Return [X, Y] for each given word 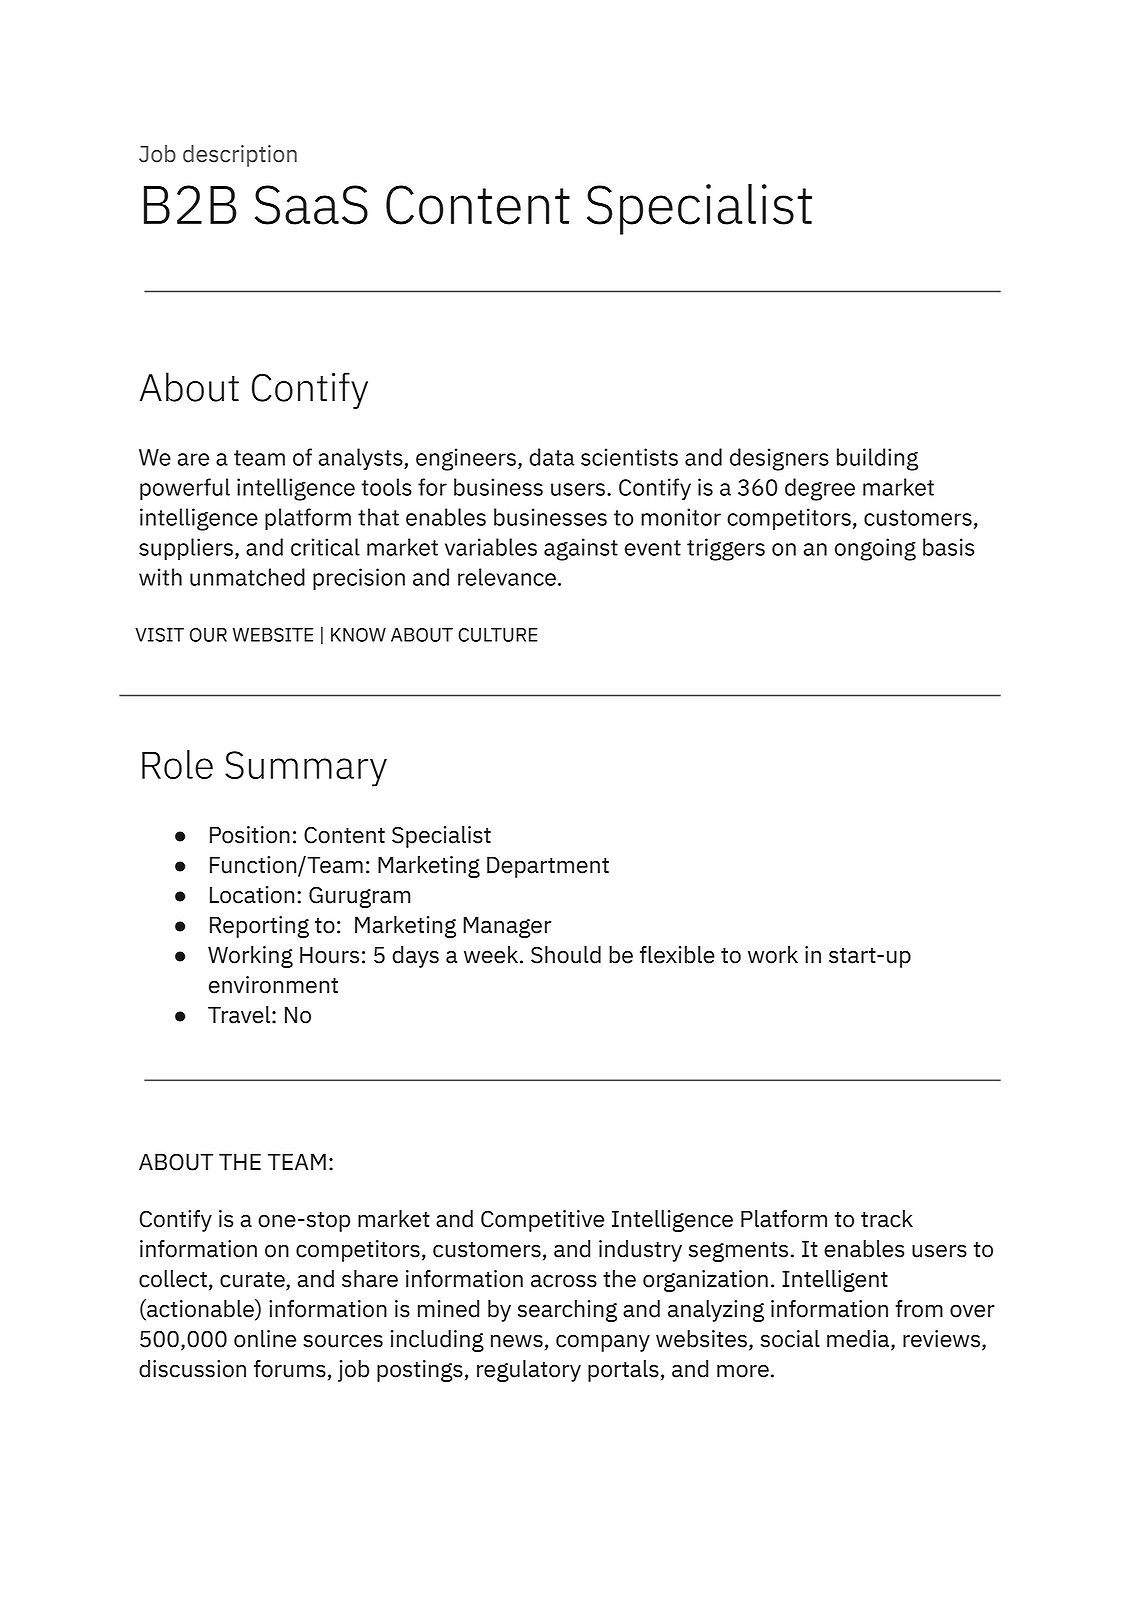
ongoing [875, 549]
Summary [306, 769]
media [859, 1340]
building [877, 459]
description [240, 156]
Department [548, 867]
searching [567, 1311]
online [265, 1339]
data [552, 457]
